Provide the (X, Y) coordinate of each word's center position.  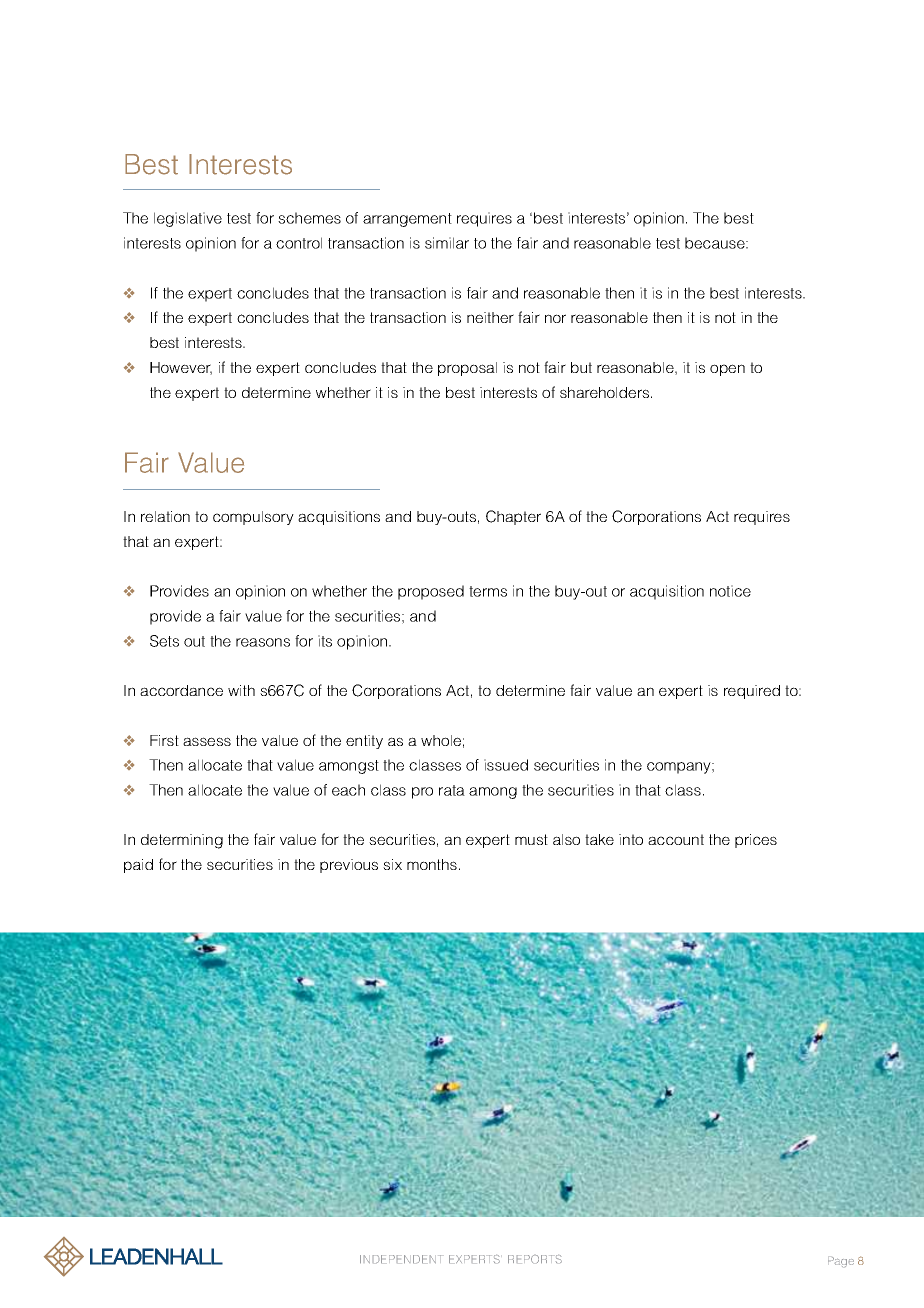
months (432, 864)
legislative (188, 219)
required (752, 692)
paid (138, 866)
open (727, 370)
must (531, 839)
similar (447, 243)
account (676, 839)
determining (182, 841)
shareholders (606, 392)
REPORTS (535, 1259)
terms (488, 591)
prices (756, 841)
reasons (263, 642)
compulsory (253, 518)
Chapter (513, 517)
